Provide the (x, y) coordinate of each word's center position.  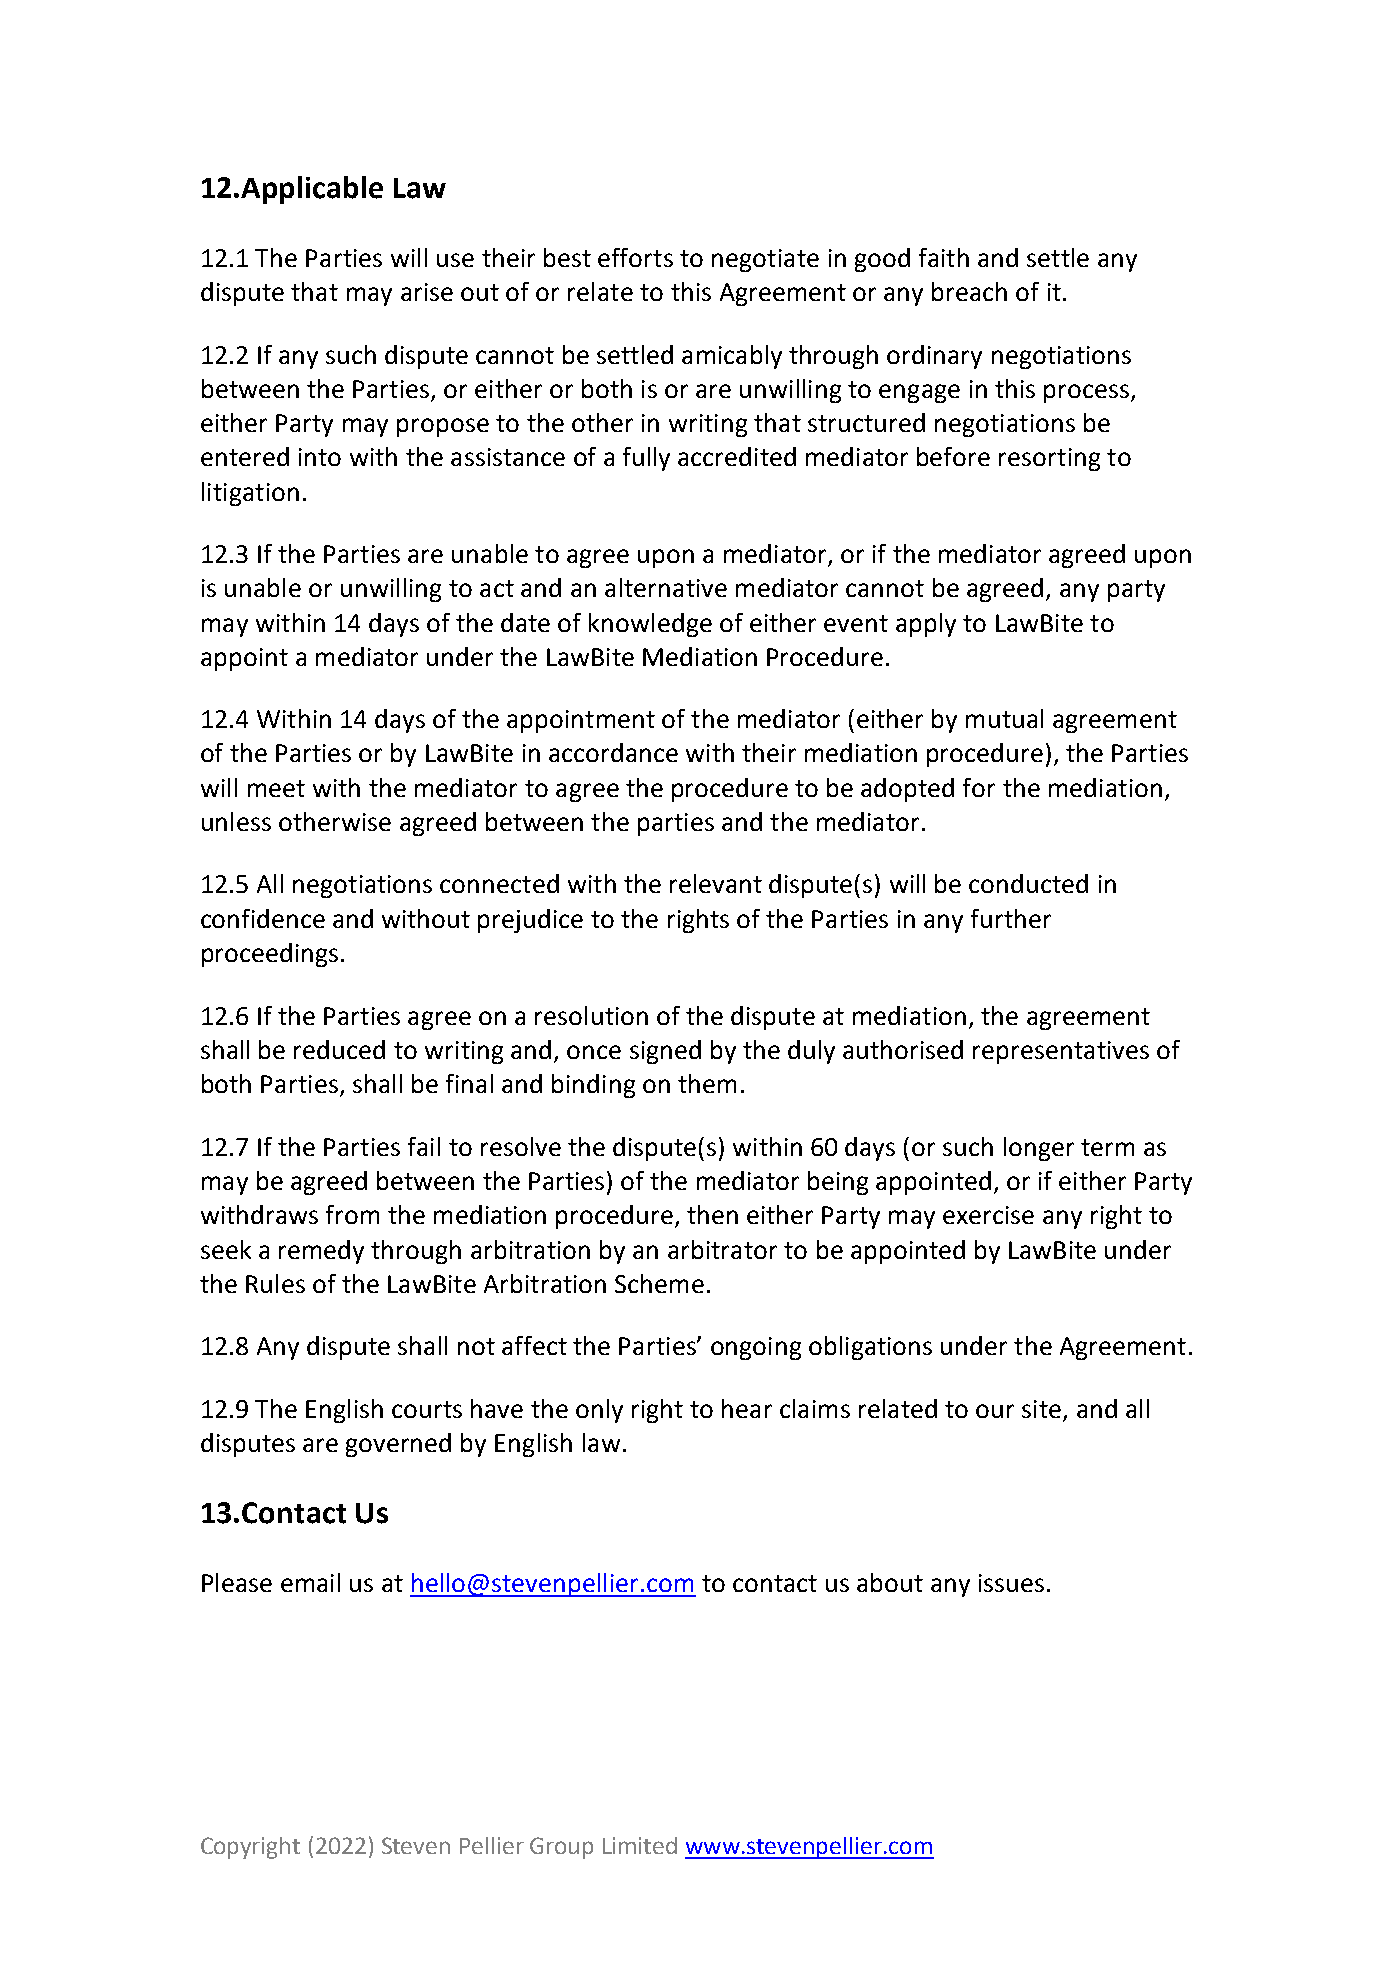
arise (427, 292)
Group (561, 1848)
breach (969, 291)
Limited (640, 1845)
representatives (1061, 1052)
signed (665, 1052)
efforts (635, 257)
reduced (339, 1049)
